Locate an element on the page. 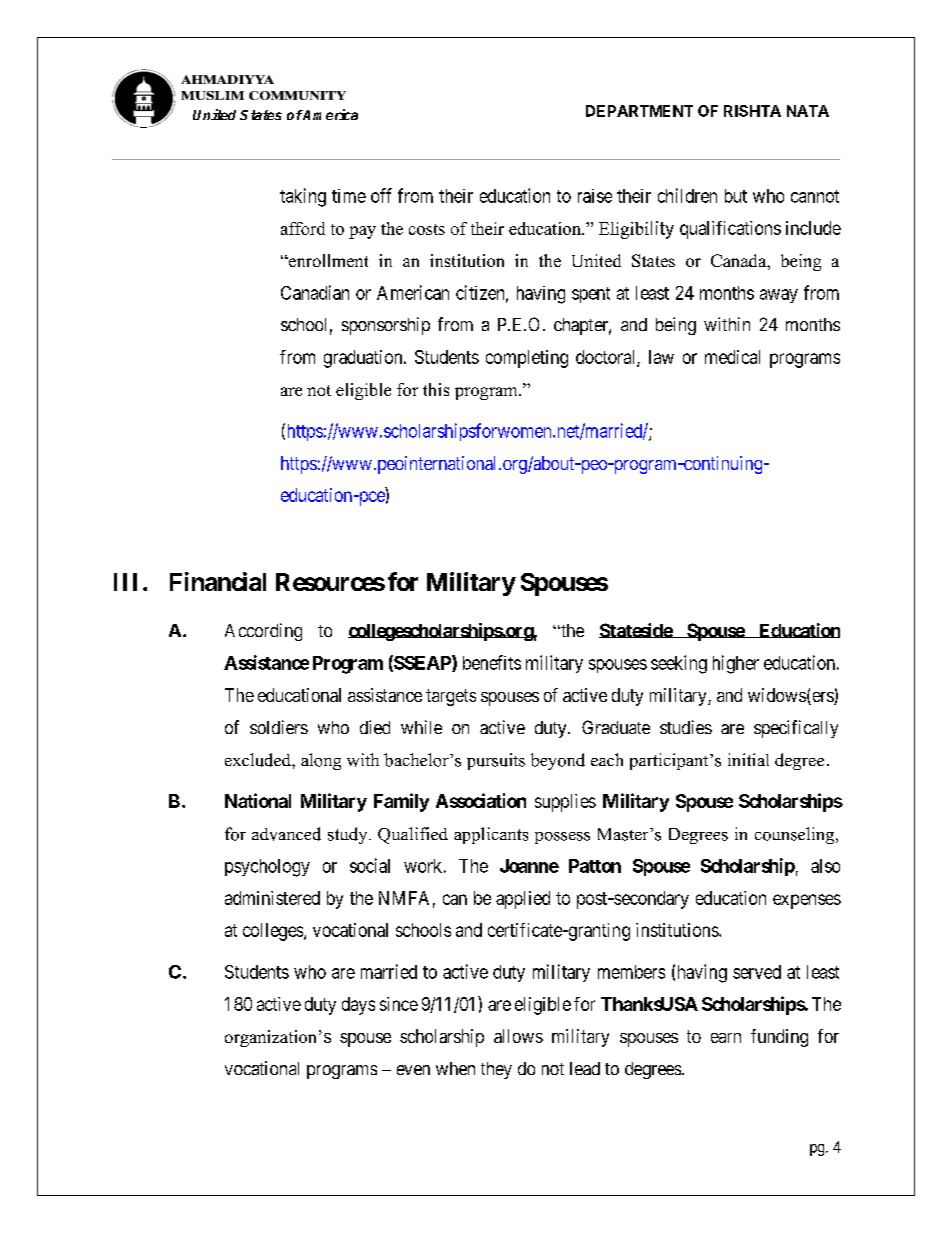  taking is located at coordinates (303, 197).
